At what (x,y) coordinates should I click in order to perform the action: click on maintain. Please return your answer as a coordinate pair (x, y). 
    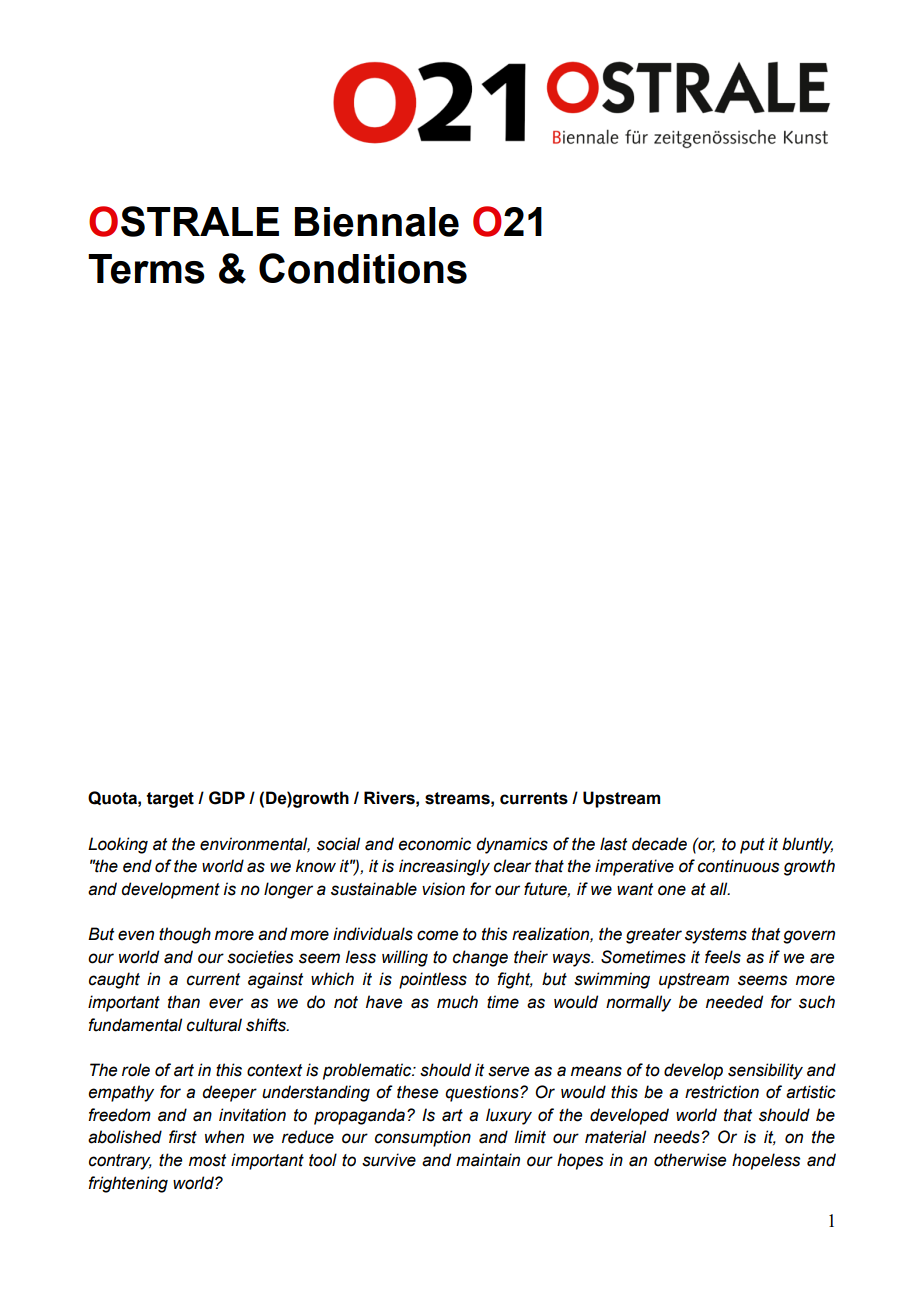
    Looking at the image, I should click on (488, 1160).
